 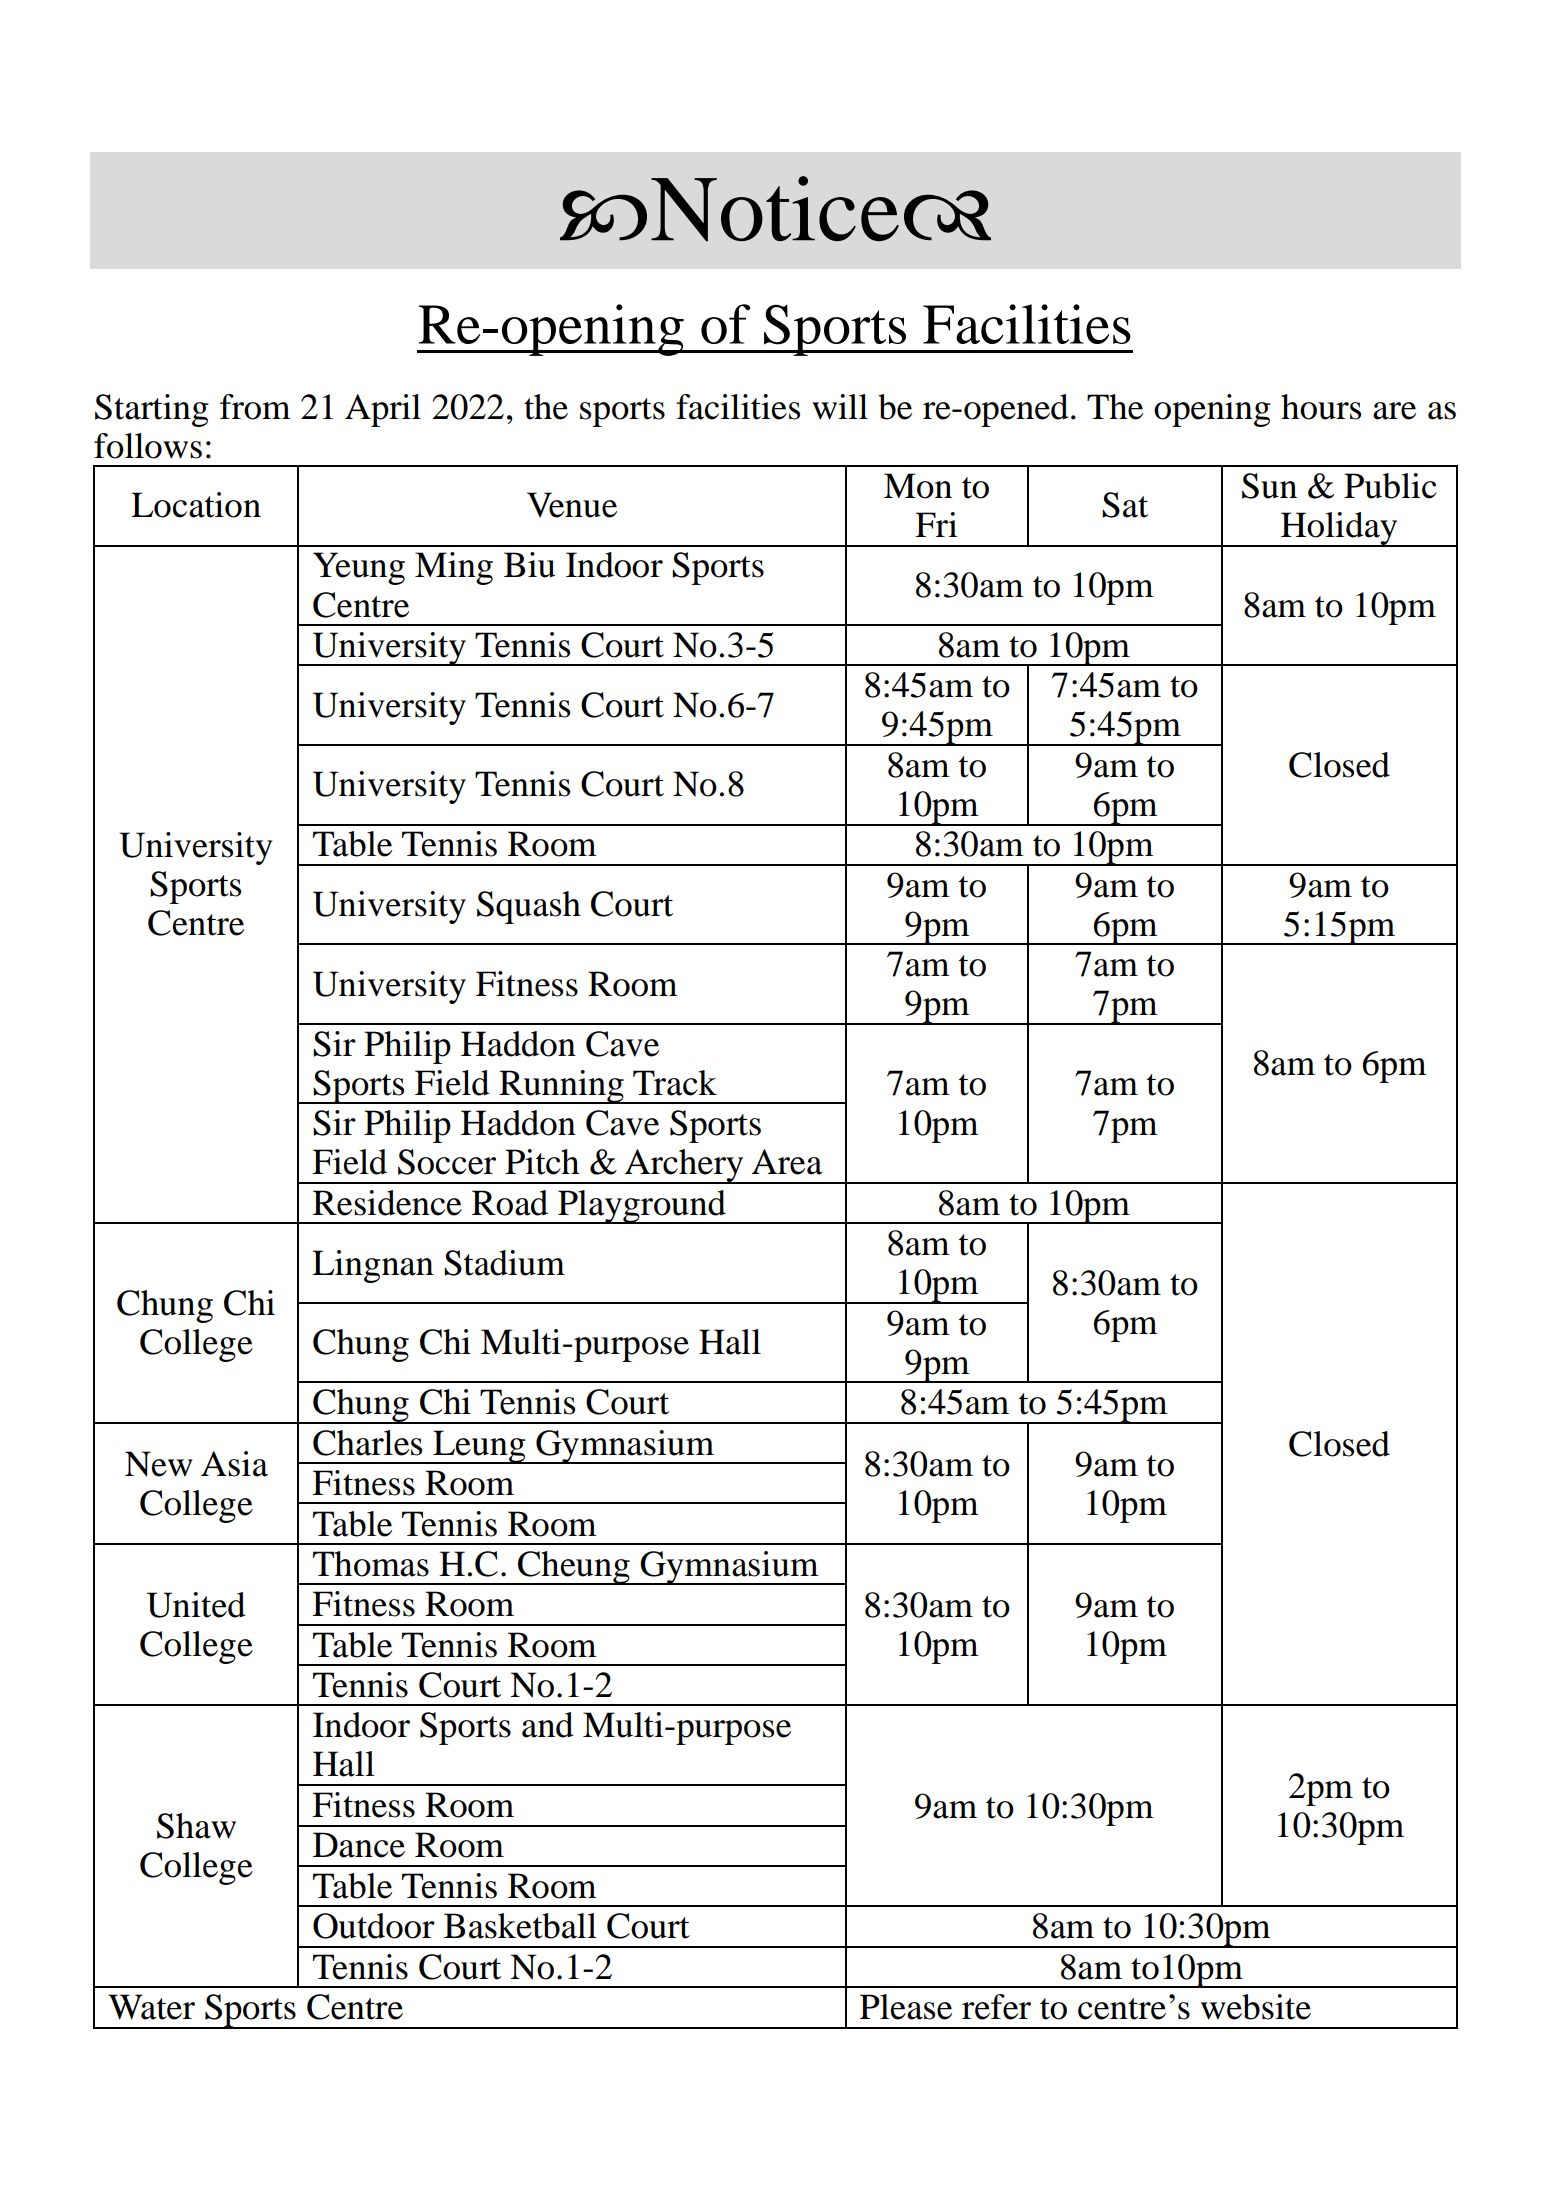 What do you see at coordinates (255, 407) in the screenshot?
I see `from` at bounding box center [255, 407].
